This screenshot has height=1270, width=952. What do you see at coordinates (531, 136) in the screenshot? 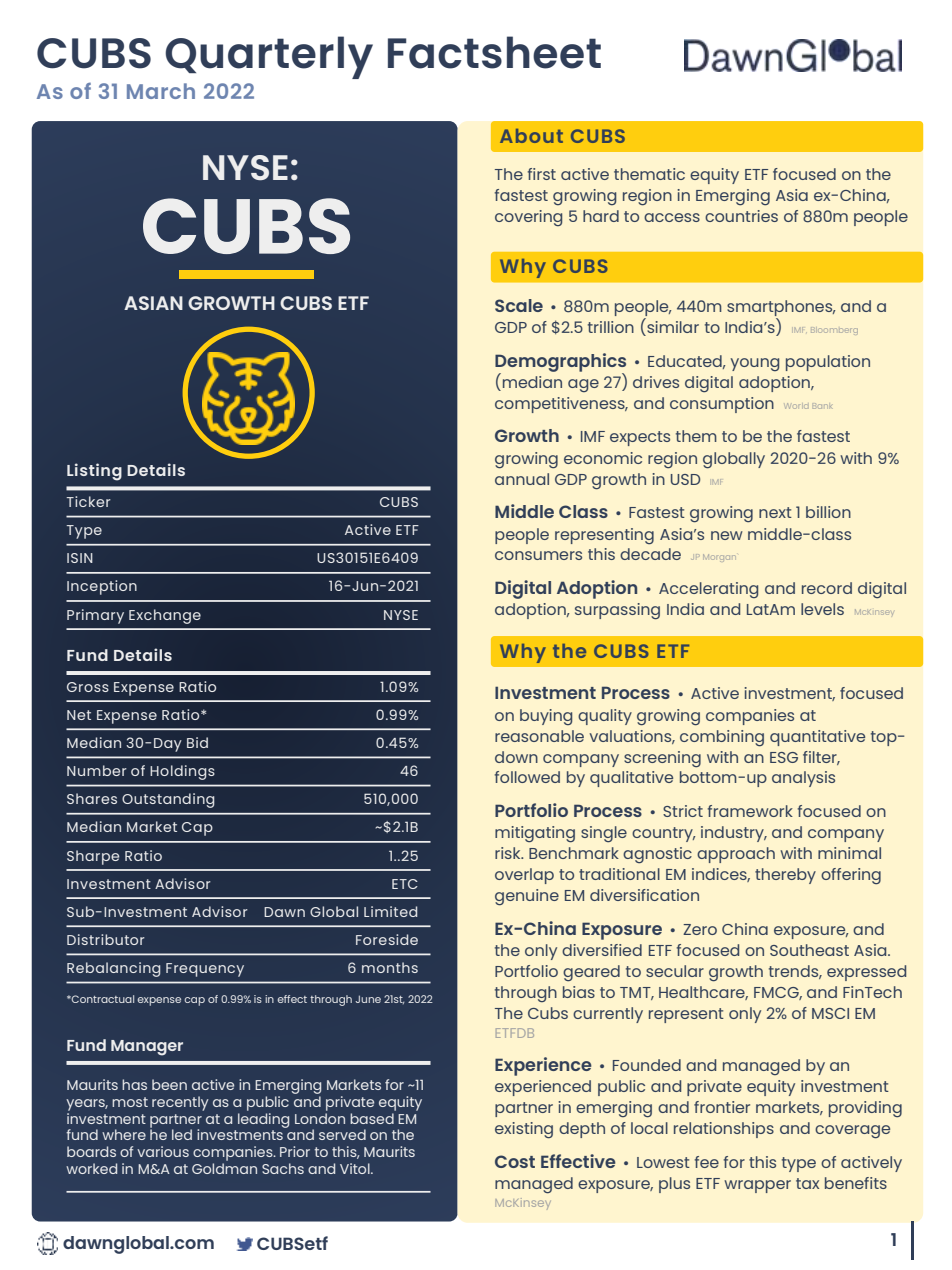
I see `About` at bounding box center [531, 136].
